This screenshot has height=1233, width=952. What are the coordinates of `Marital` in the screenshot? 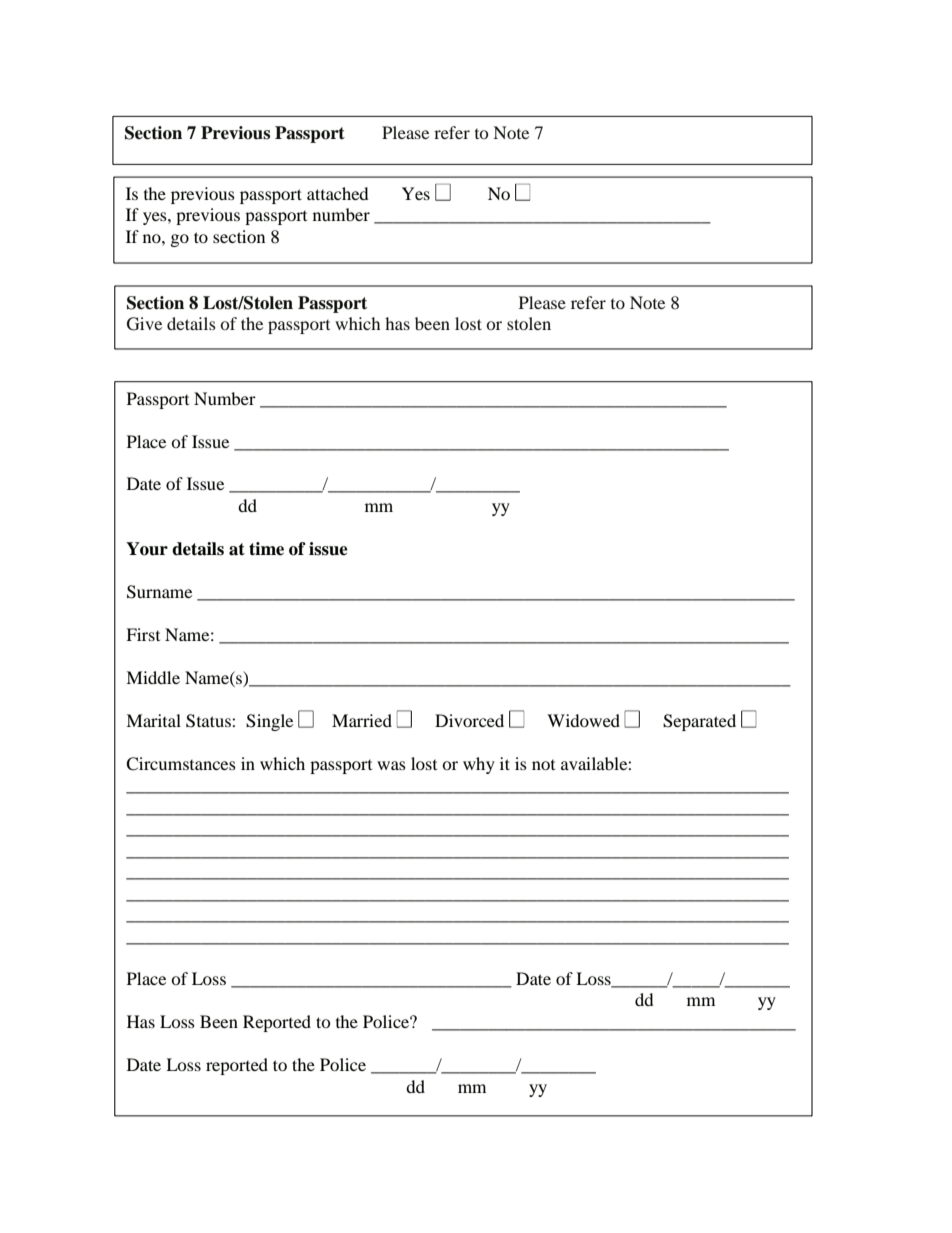 It's located at (153, 720).
